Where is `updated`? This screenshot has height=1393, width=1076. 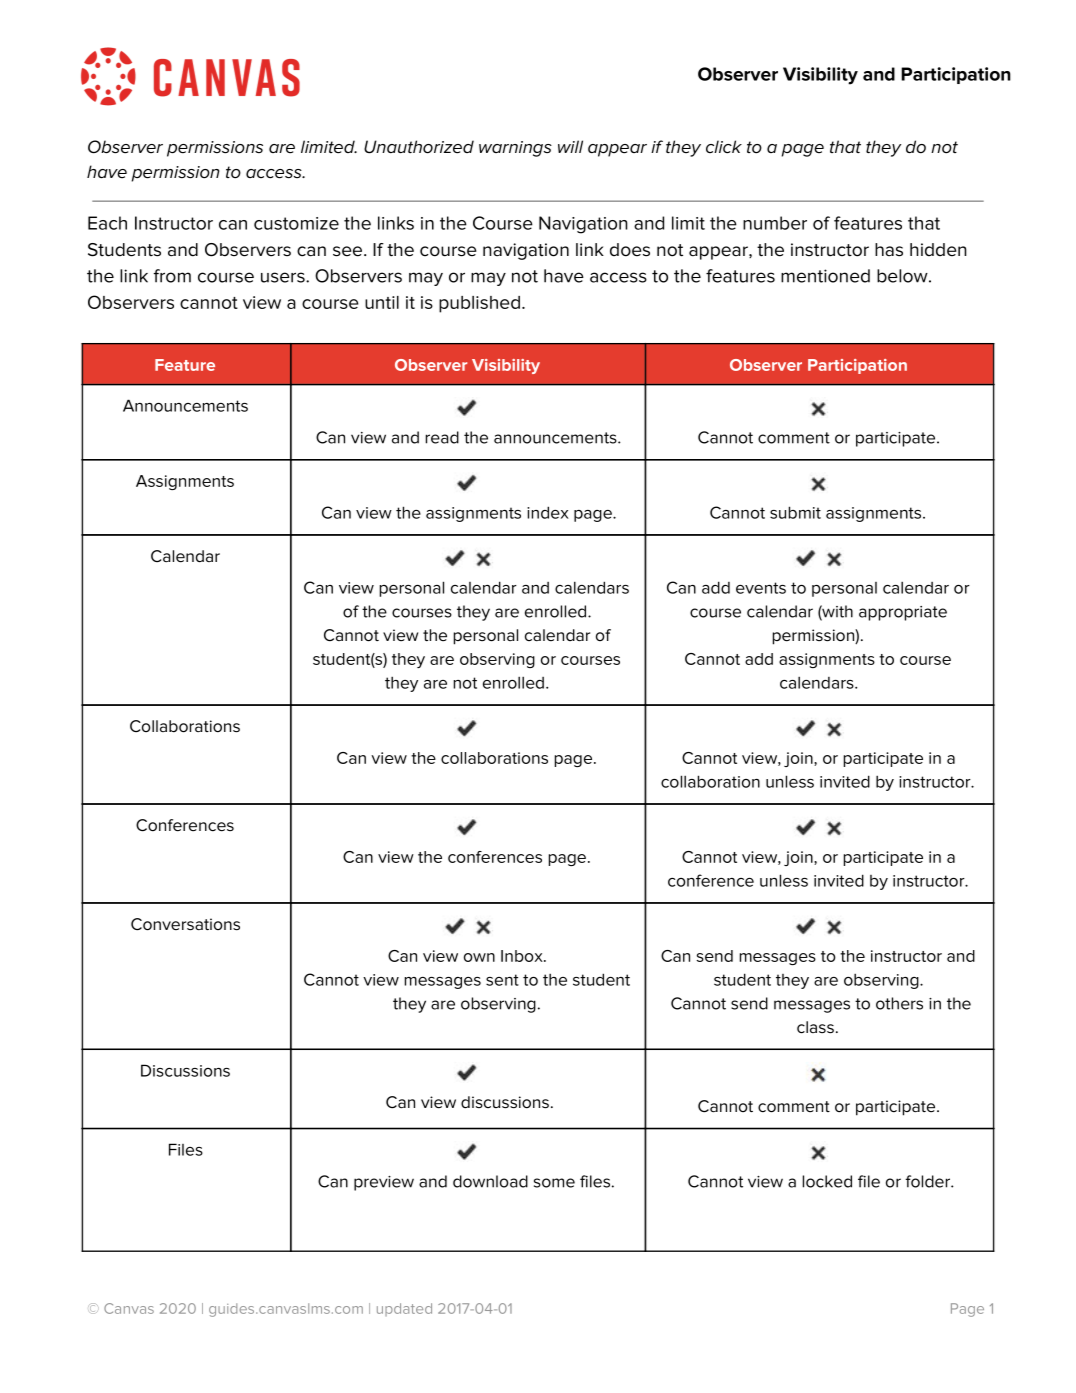
updated is located at coordinates (404, 1309).
